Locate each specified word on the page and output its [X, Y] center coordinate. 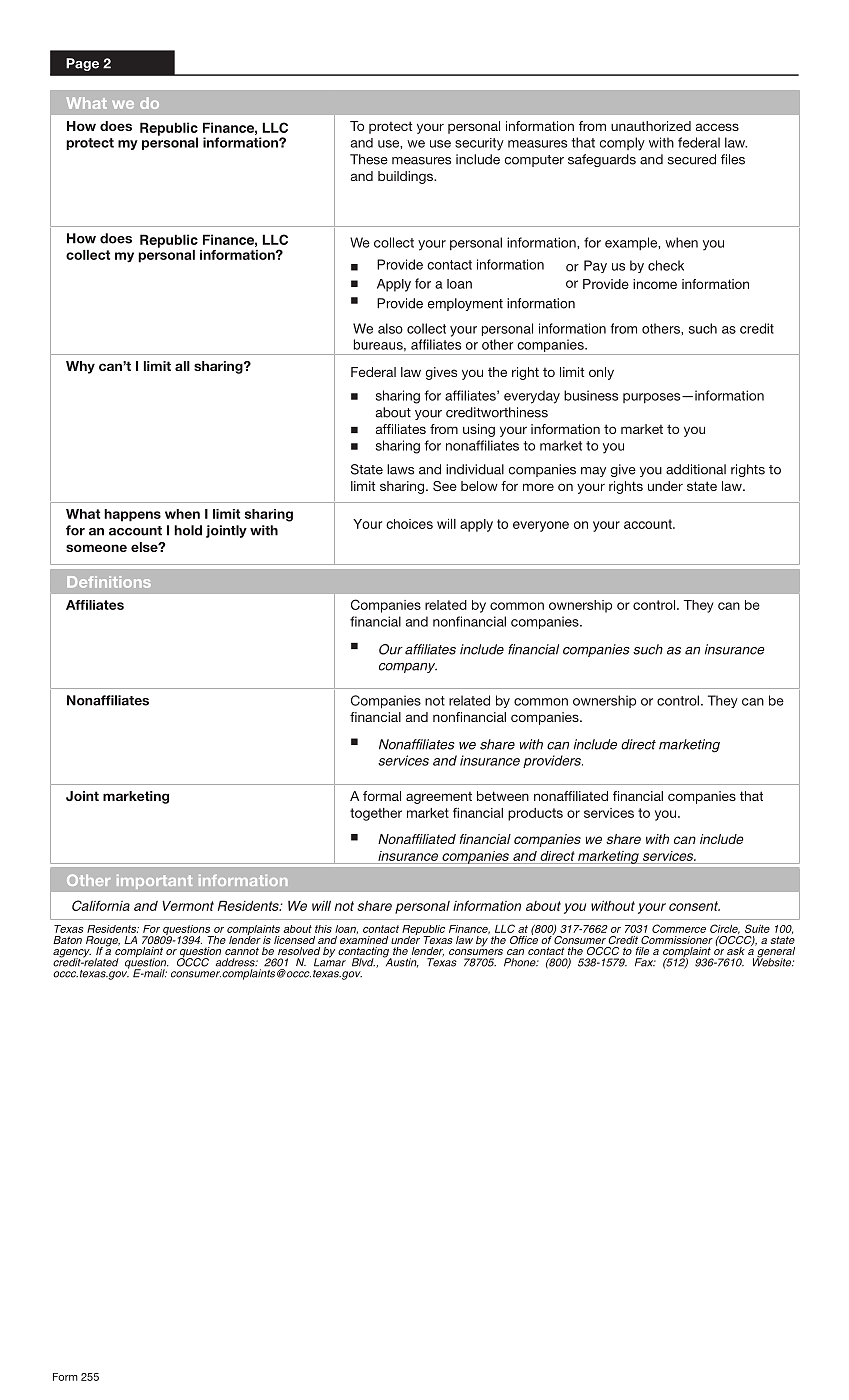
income [655, 284]
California [101, 905]
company [408, 668]
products [535, 814]
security [479, 144]
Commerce [679, 928]
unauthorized [651, 126]
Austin [401, 962]
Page [82, 64]
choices [409, 524]
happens [132, 515]
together [376, 814]
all [182, 366]
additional [696, 469]
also [390, 328]
